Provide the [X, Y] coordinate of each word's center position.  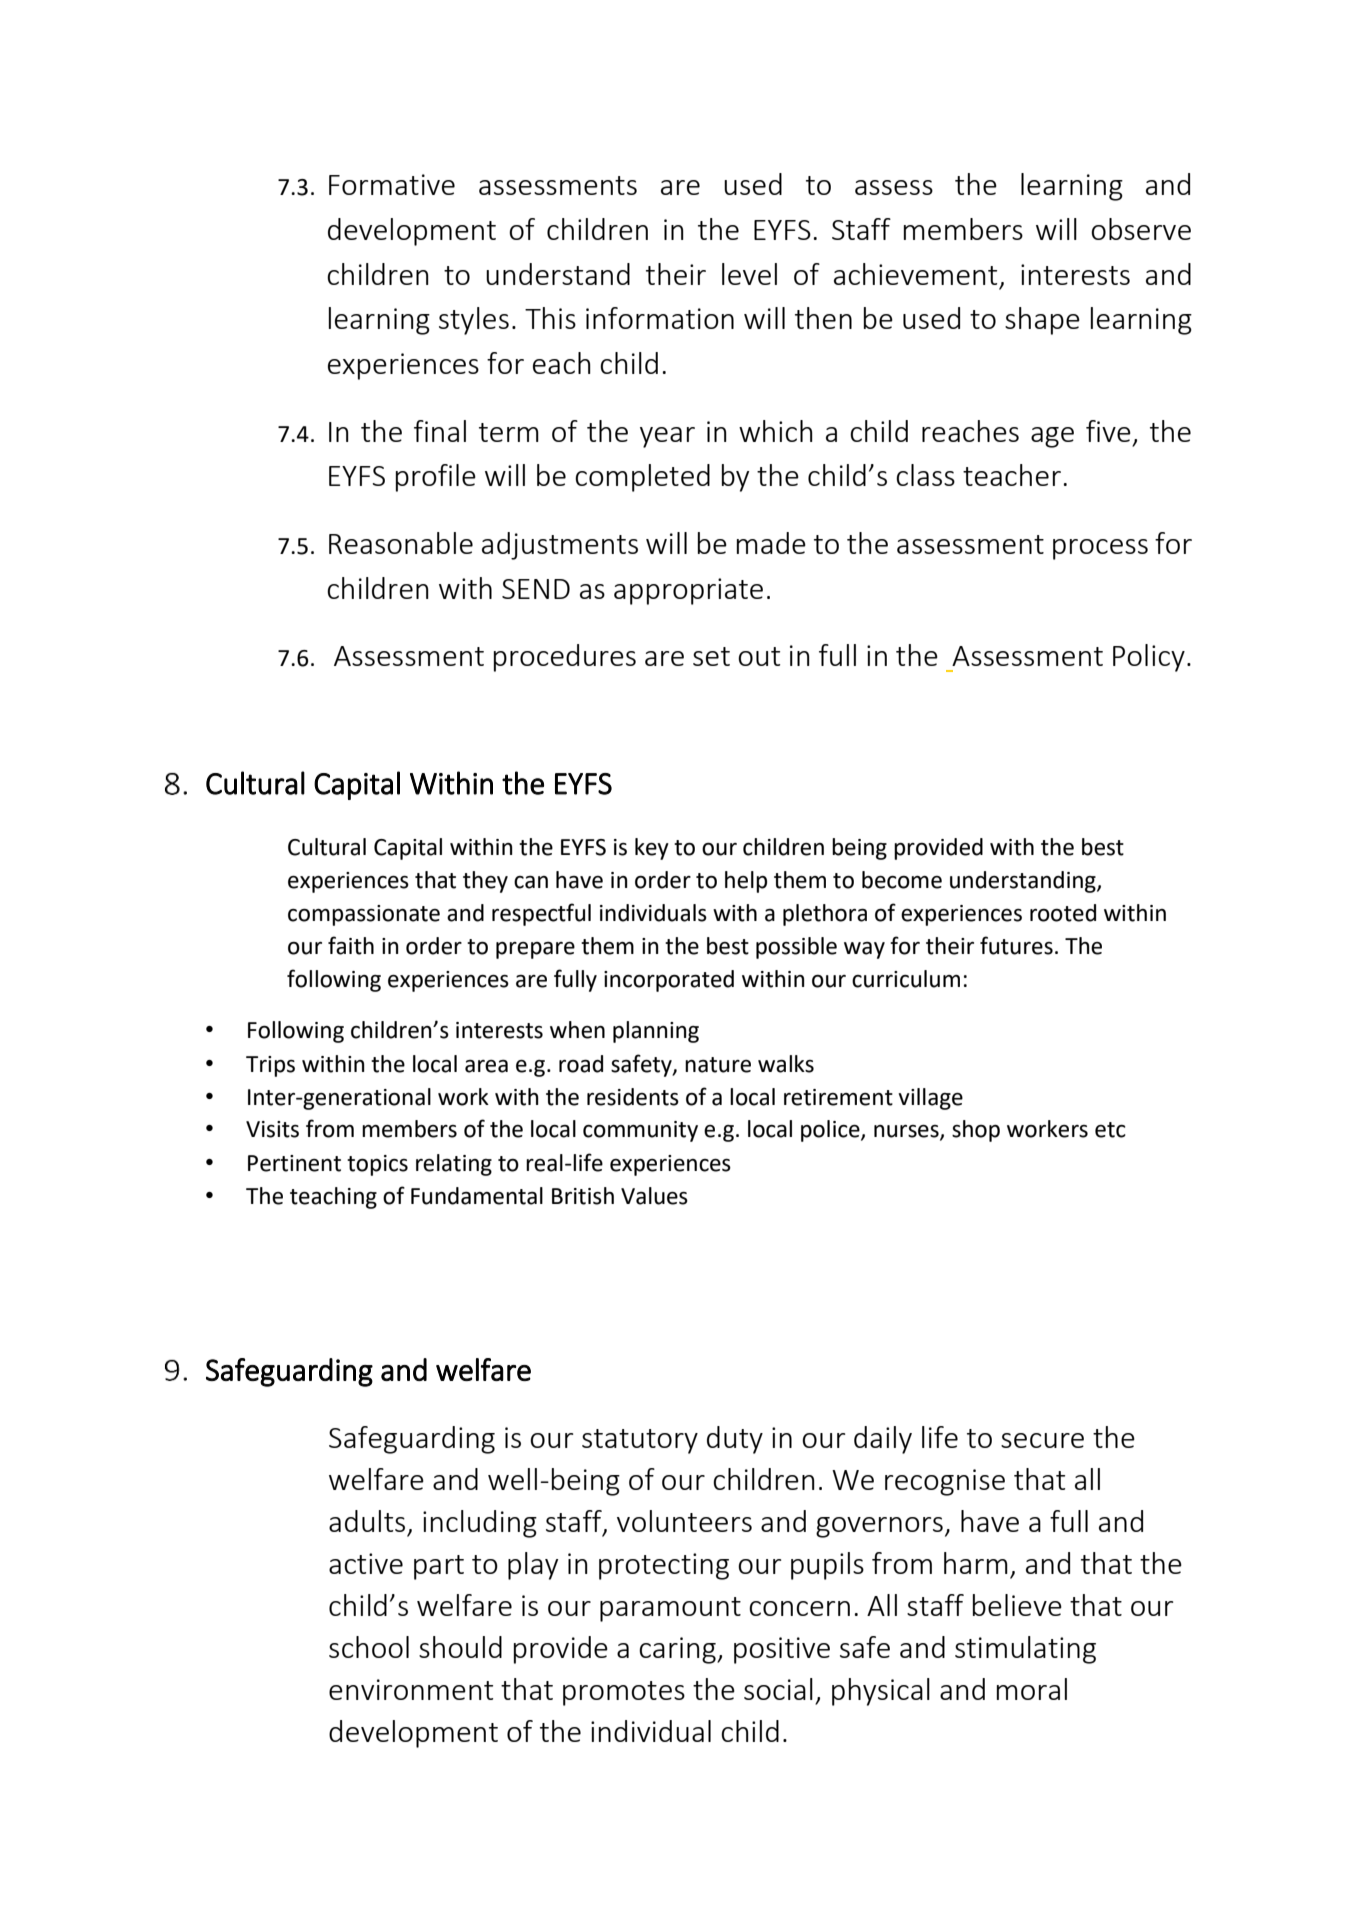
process [1100, 549]
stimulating [1025, 1650]
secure [1042, 1440]
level [749, 274]
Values [654, 1196]
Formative [392, 184]
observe [1141, 229]
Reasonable [401, 543]
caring [678, 1650]
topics [377, 1165]
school [369, 1647]
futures [1016, 945]
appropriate [688, 591]
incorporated [669, 981]
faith [351, 945]
